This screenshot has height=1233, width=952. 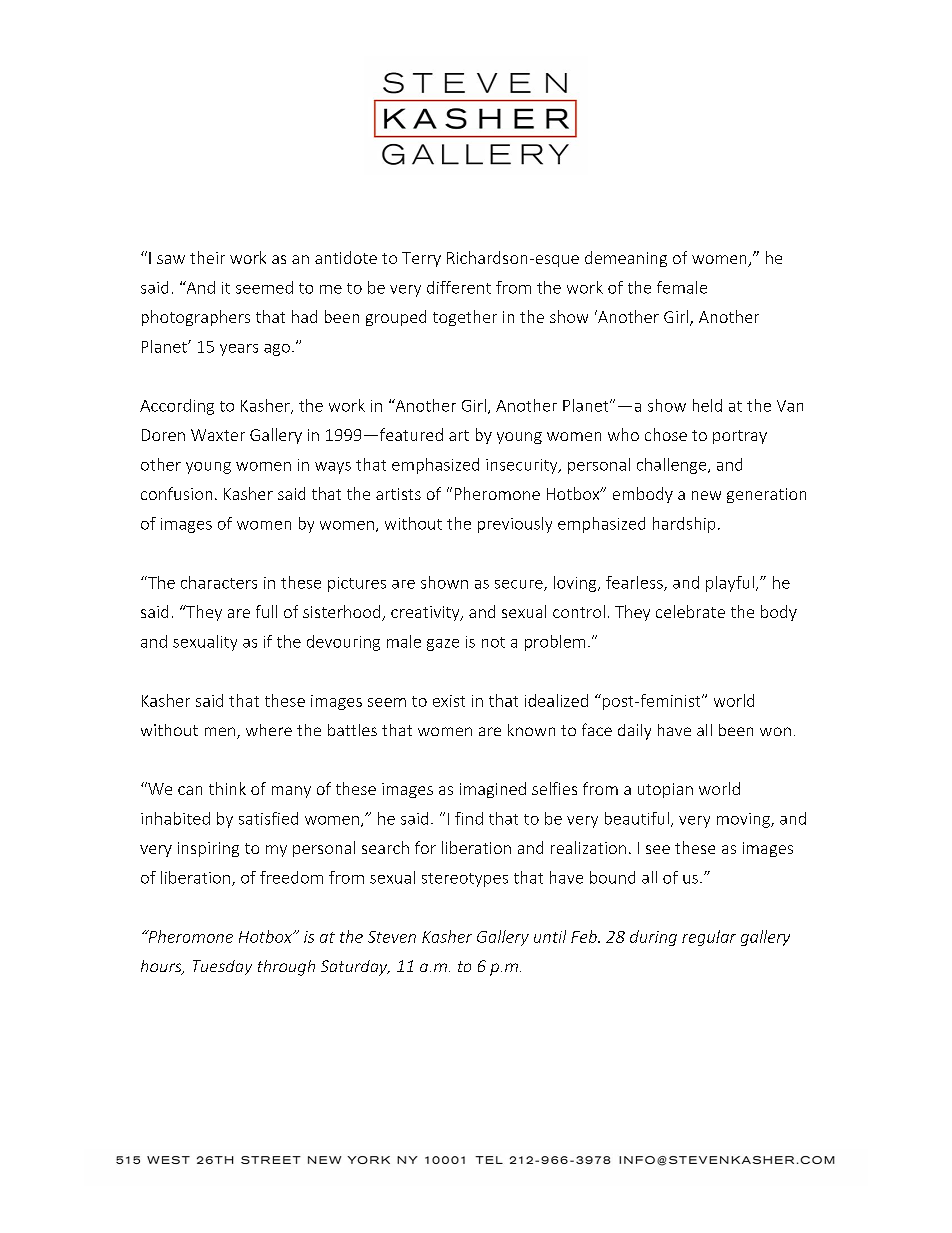 What do you see at coordinates (515, 525) in the screenshot?
I see `previously` at bounding box center [515, 525].
